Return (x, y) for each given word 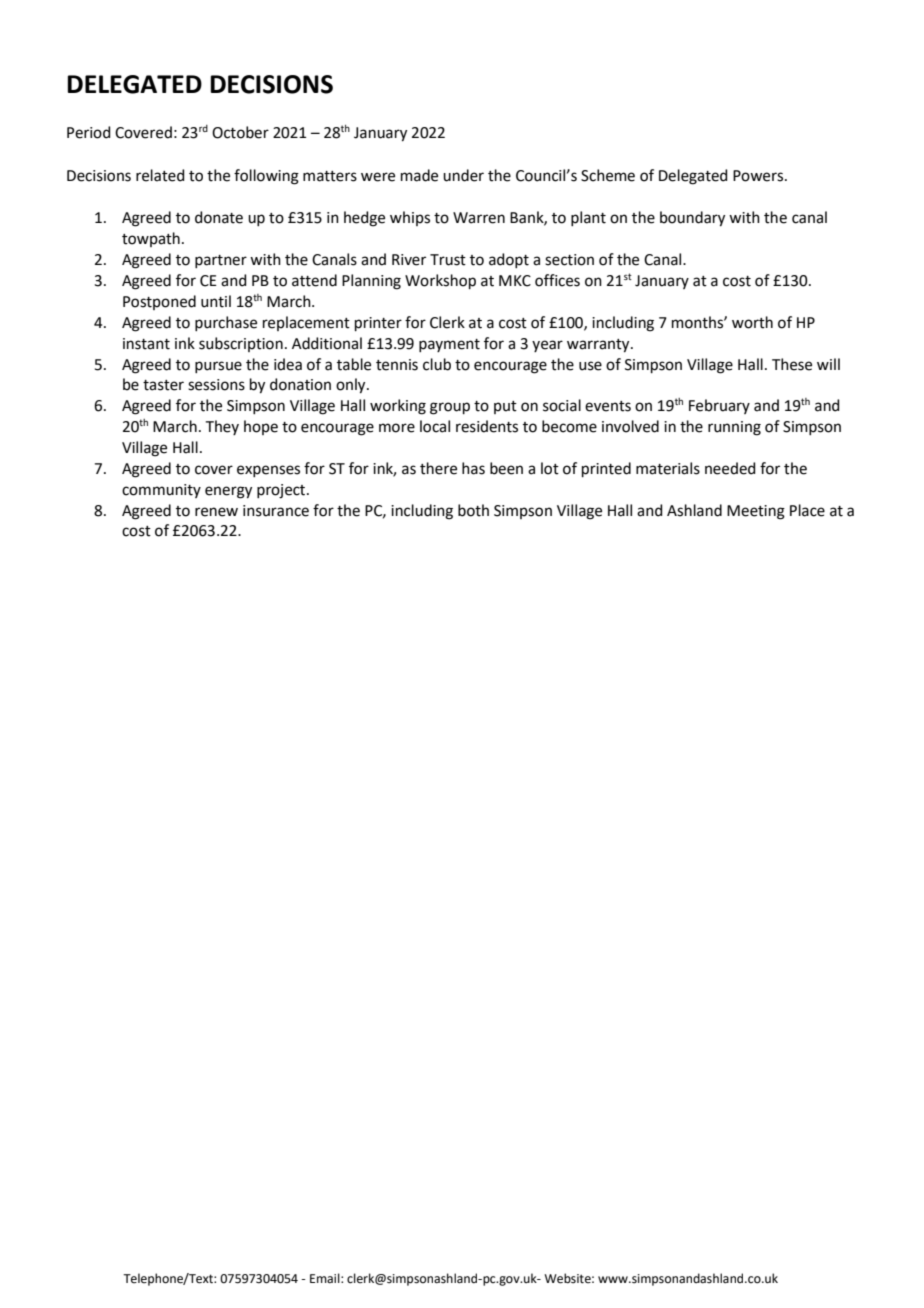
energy (228, 492)
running (734, 428)
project (282, 491)
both (473, 510)
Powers (758, 176)
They (222, 427)
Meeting (756, 512)
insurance (276, 511)
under (463, 175)
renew (216, 512)
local (435, 426)
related (160, 175)
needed (730, 468)
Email (326, 1278)
